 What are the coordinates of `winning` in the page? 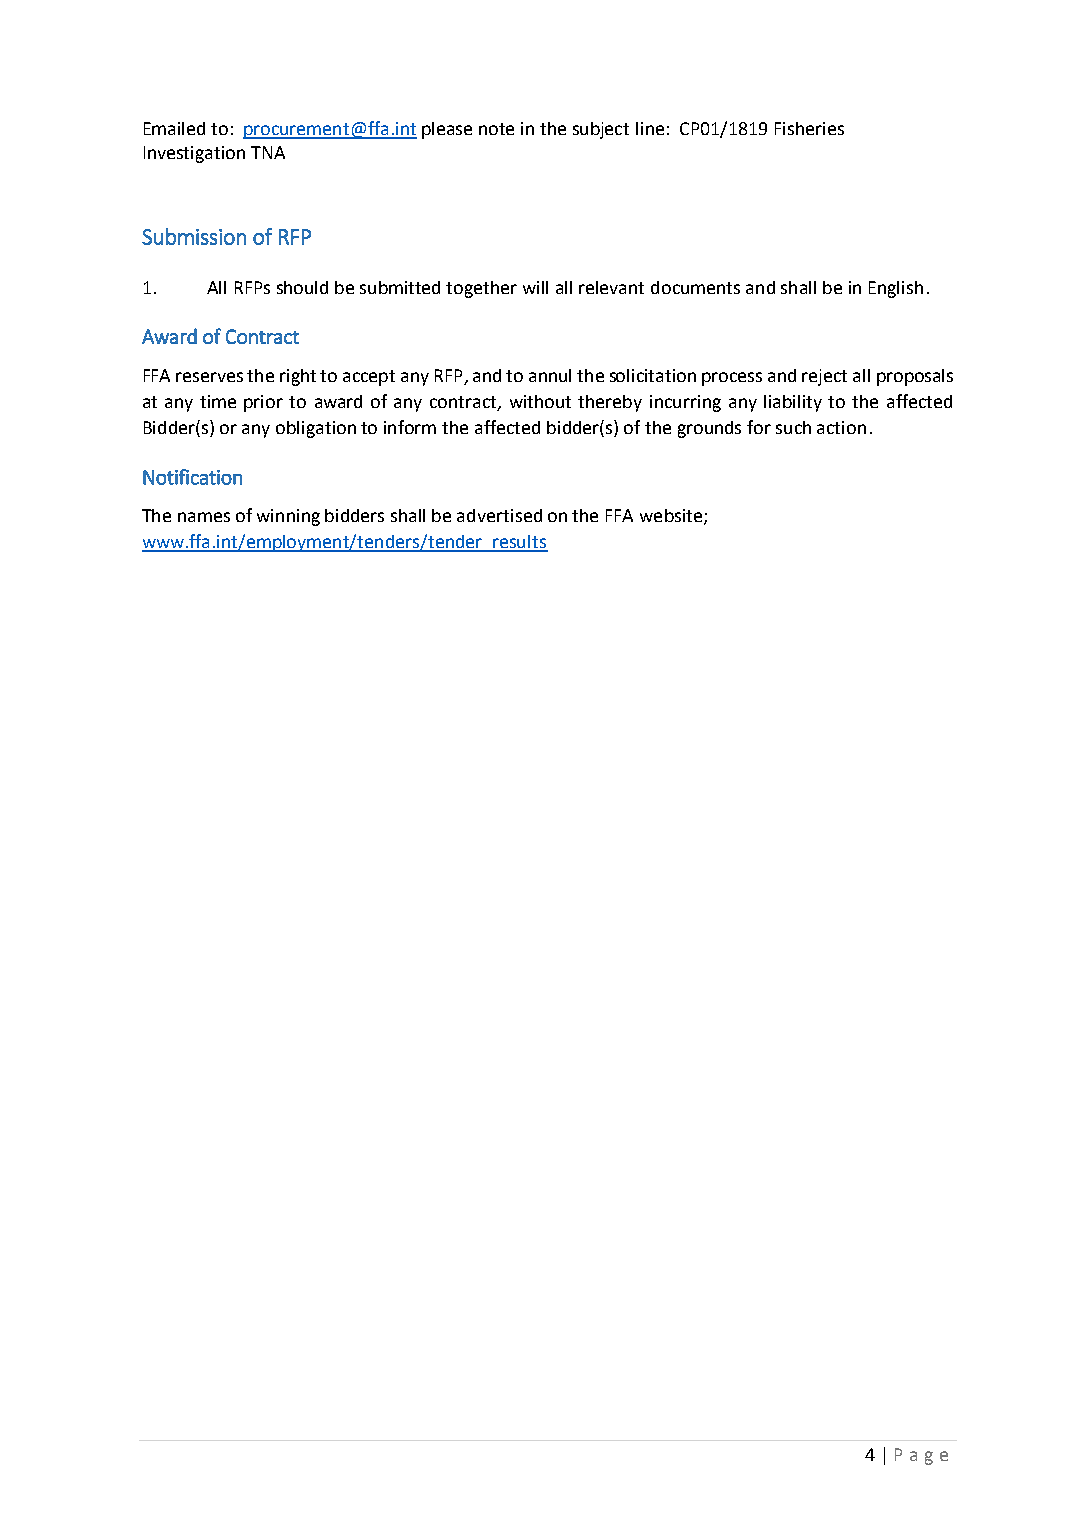 It's located at (288, 517).
